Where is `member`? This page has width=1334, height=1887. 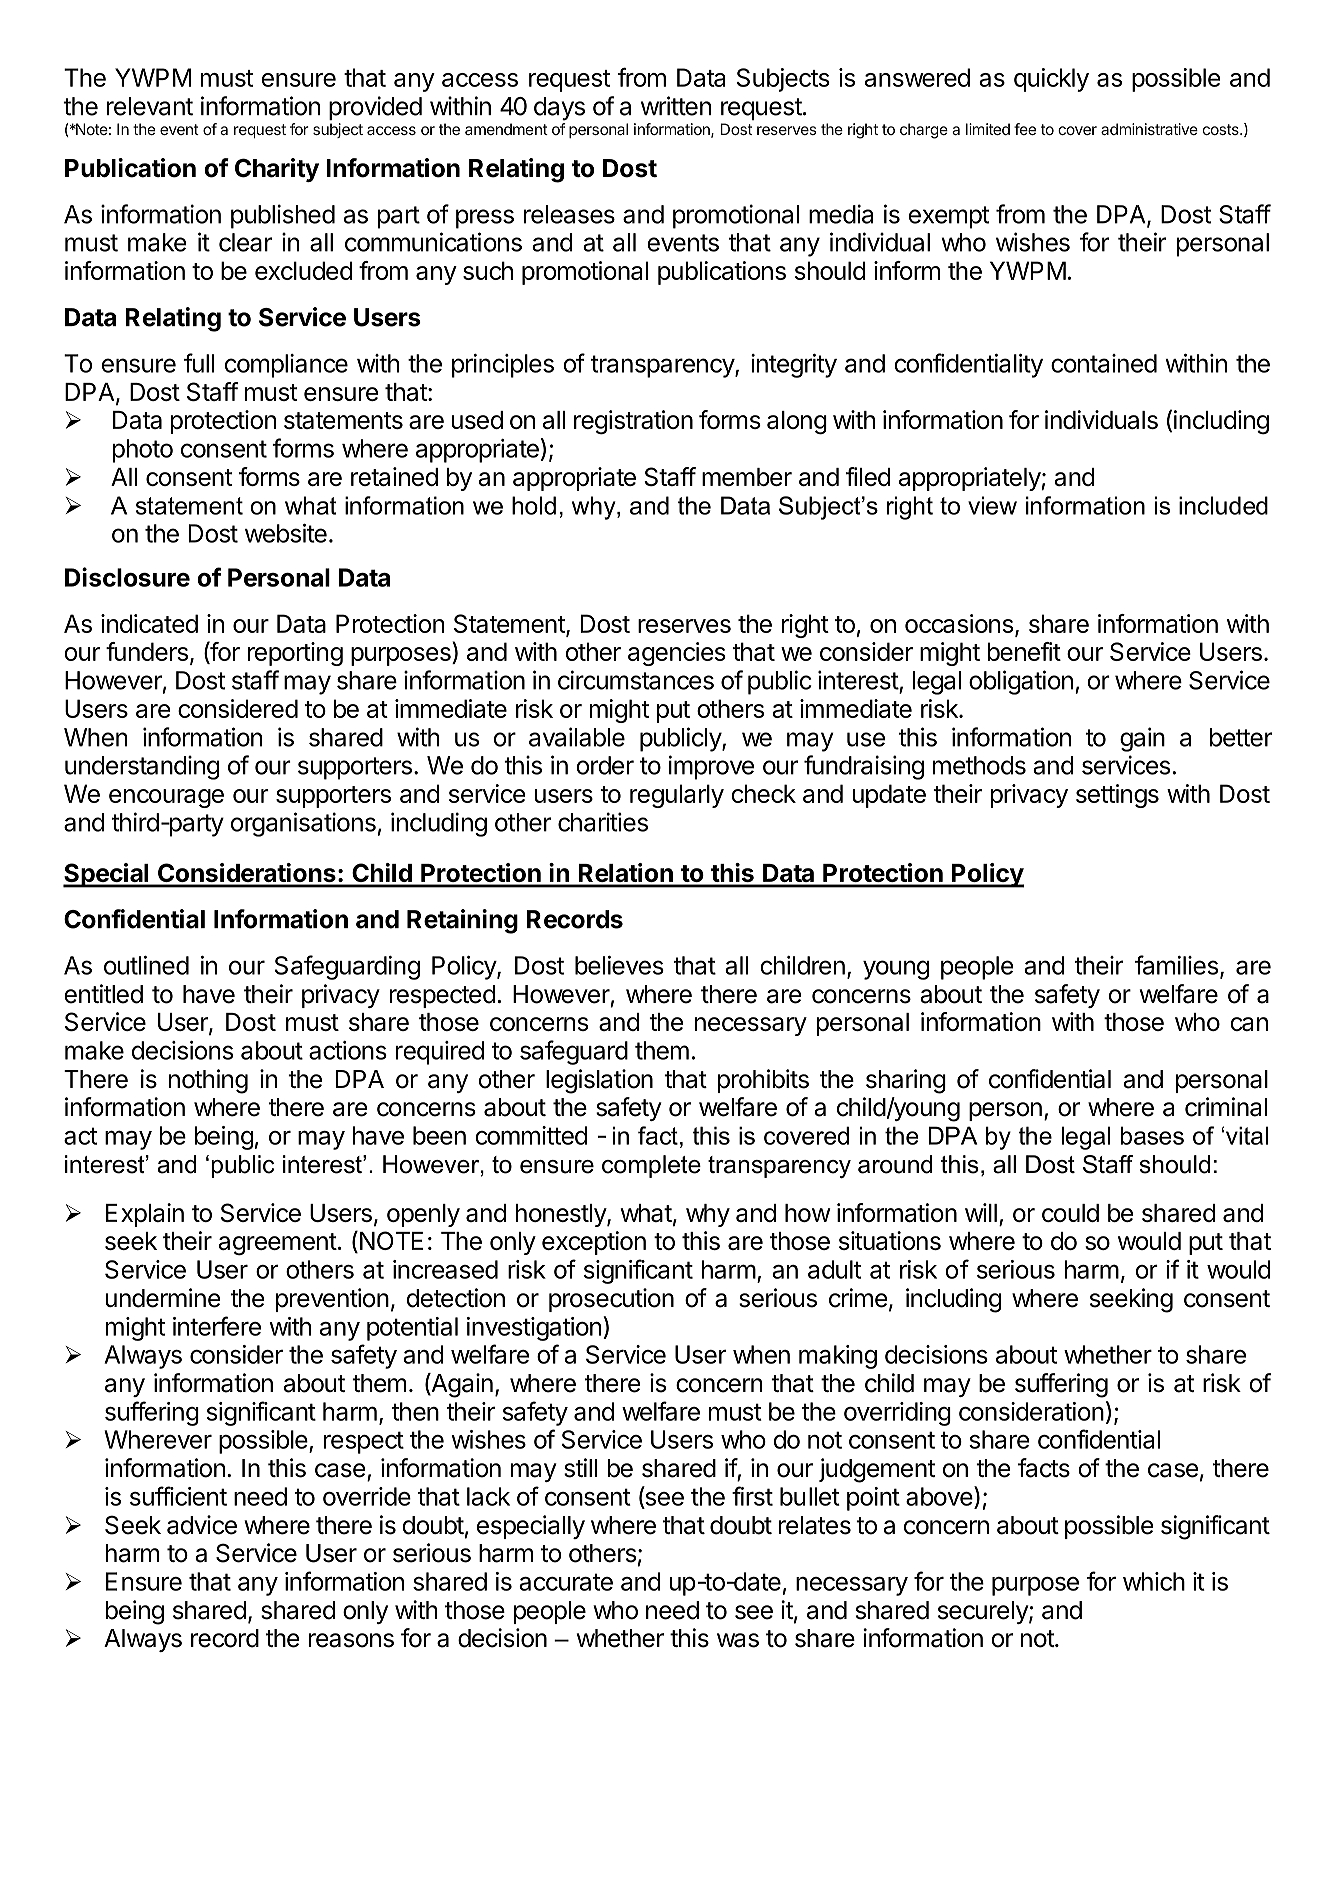 member is located at coordinates (747, 477).
